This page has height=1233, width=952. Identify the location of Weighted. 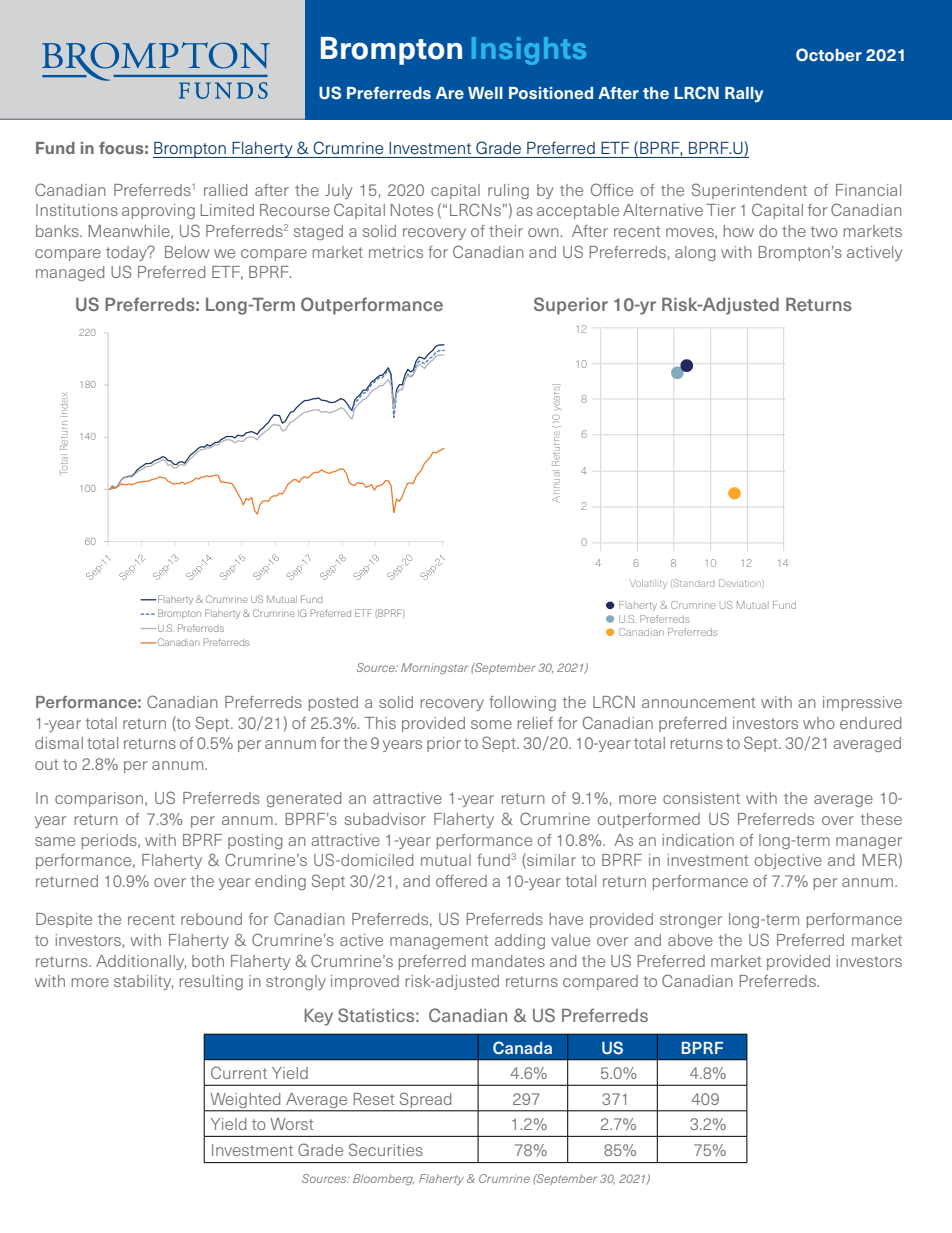
(245, 1100).
